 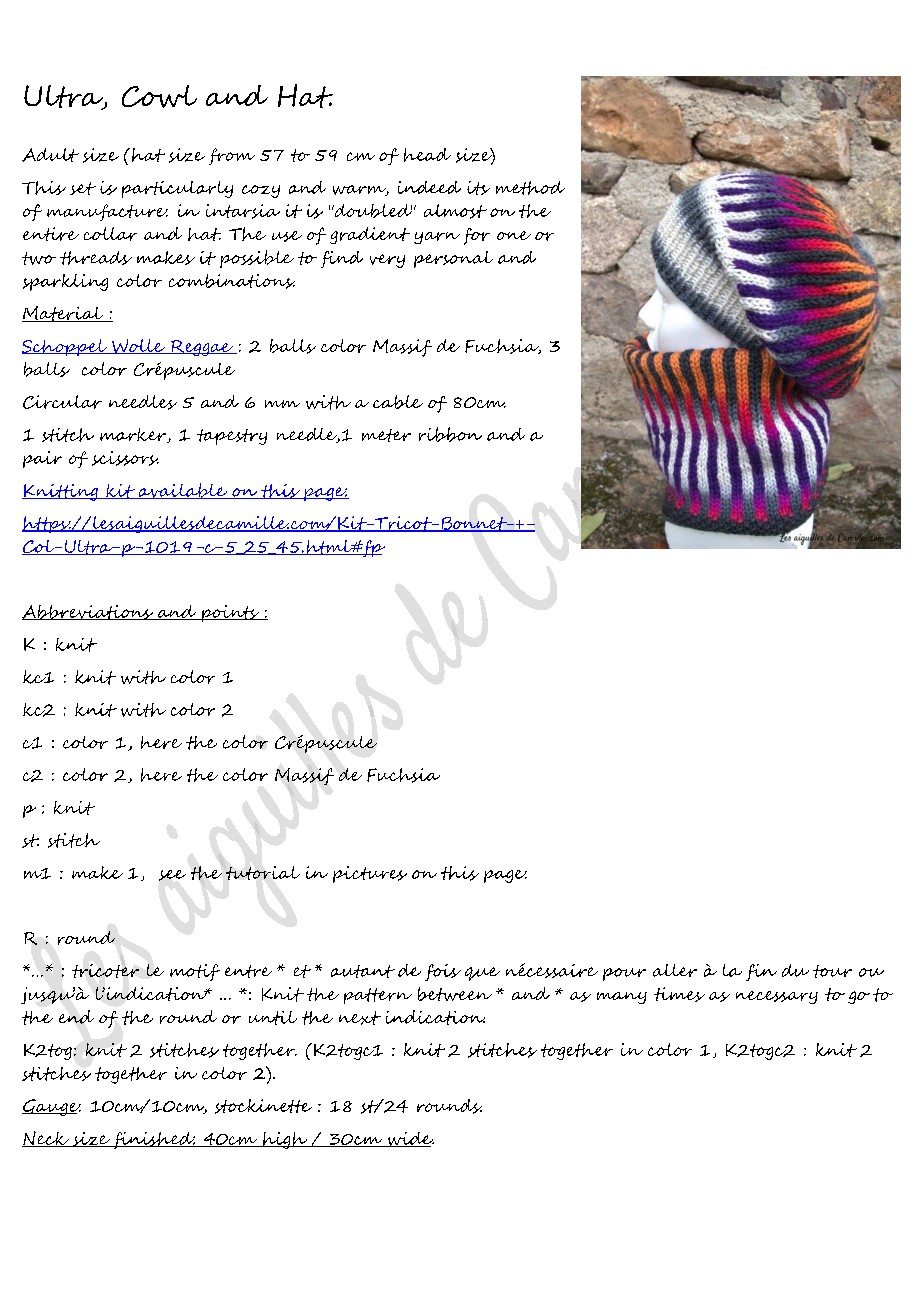 What do you see at coordinates (172, 875) in the page?
I see `see` at bounding box center [172, 875].
